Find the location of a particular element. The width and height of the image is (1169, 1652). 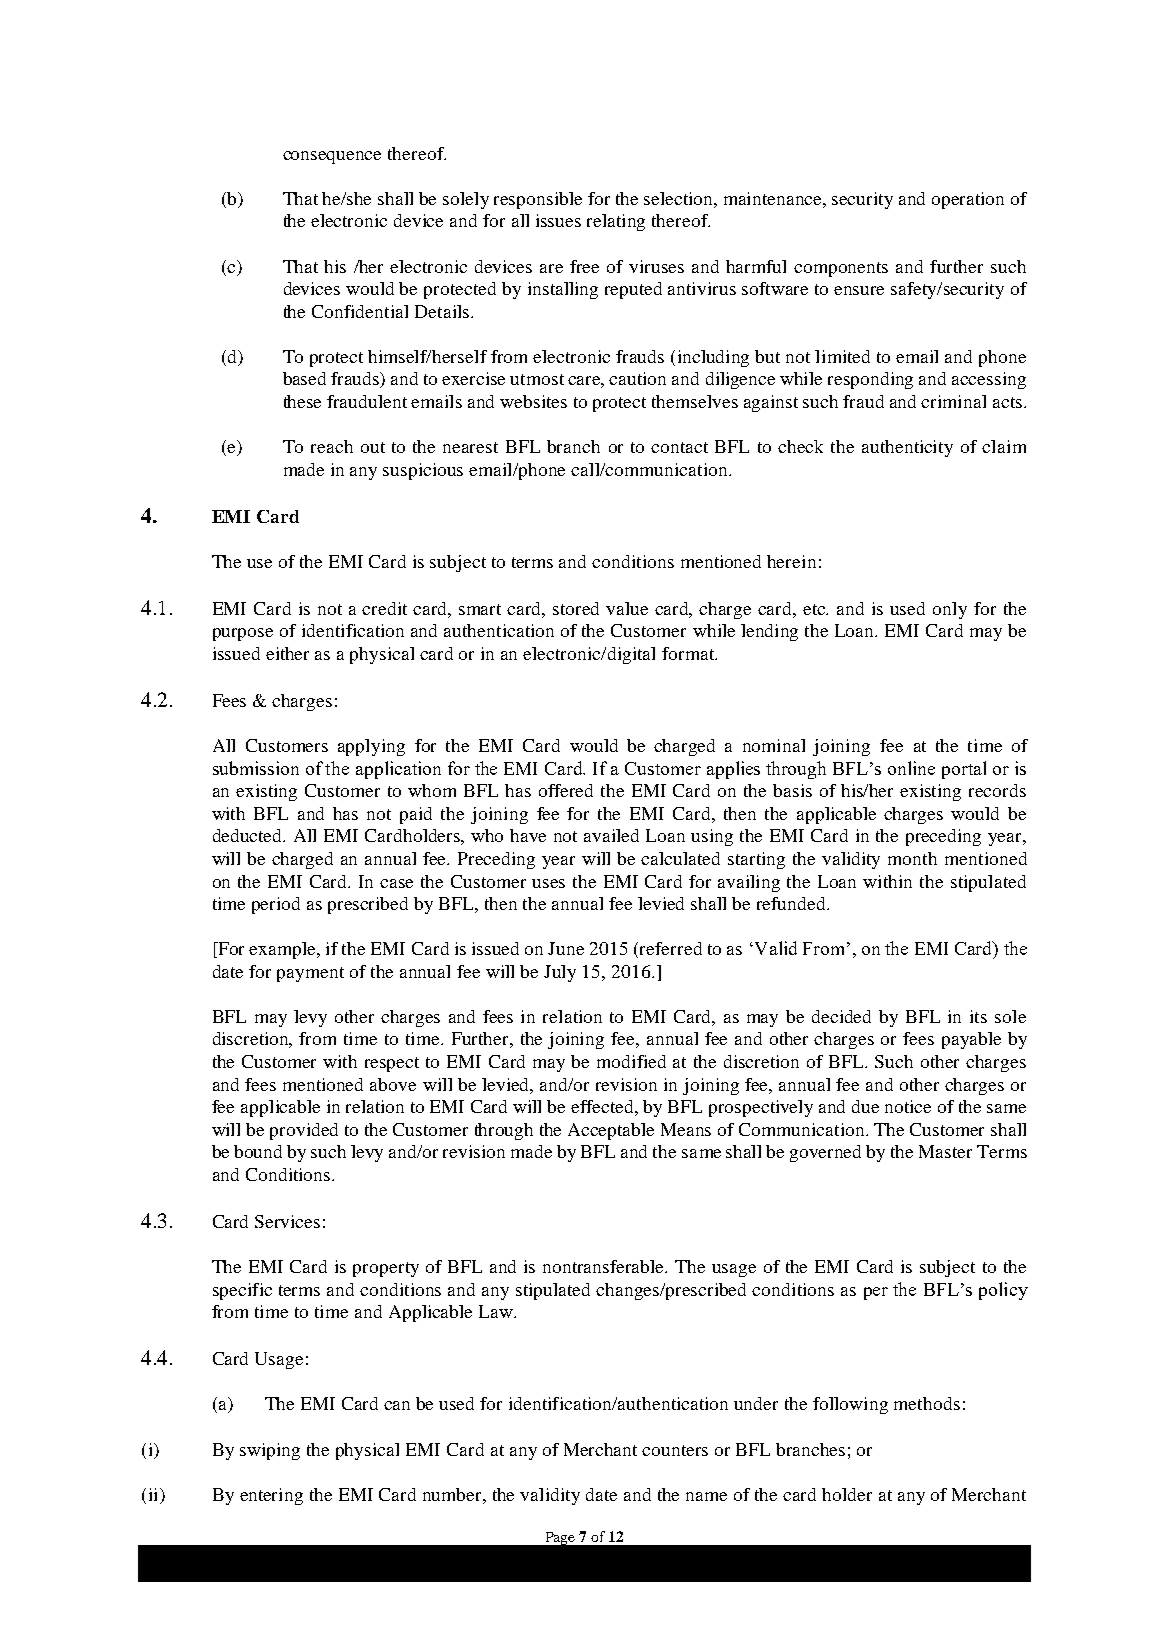

respect is located at coordinates (392, 1064).
